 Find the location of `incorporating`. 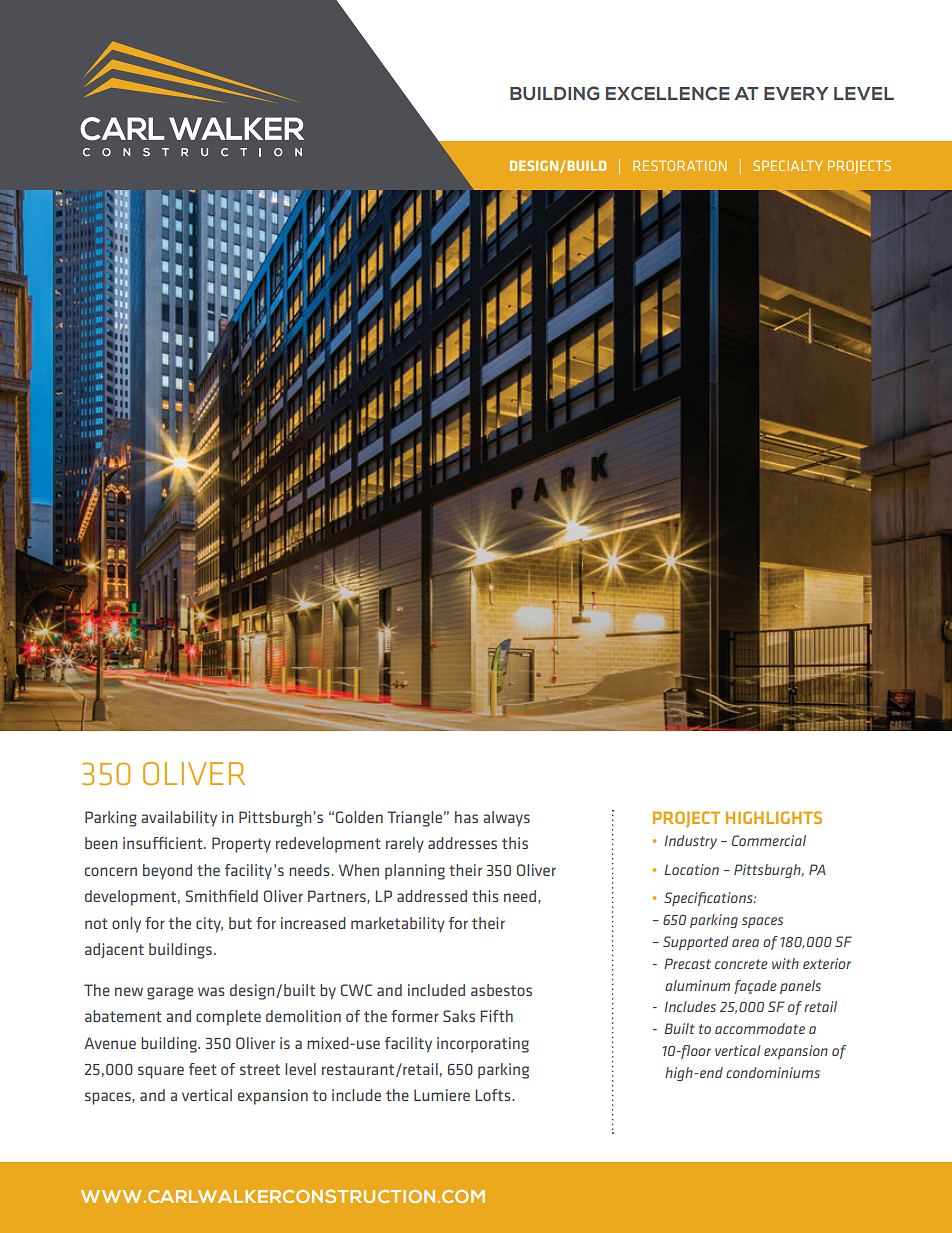

incorporating is located at coordinates (483, 1045).
